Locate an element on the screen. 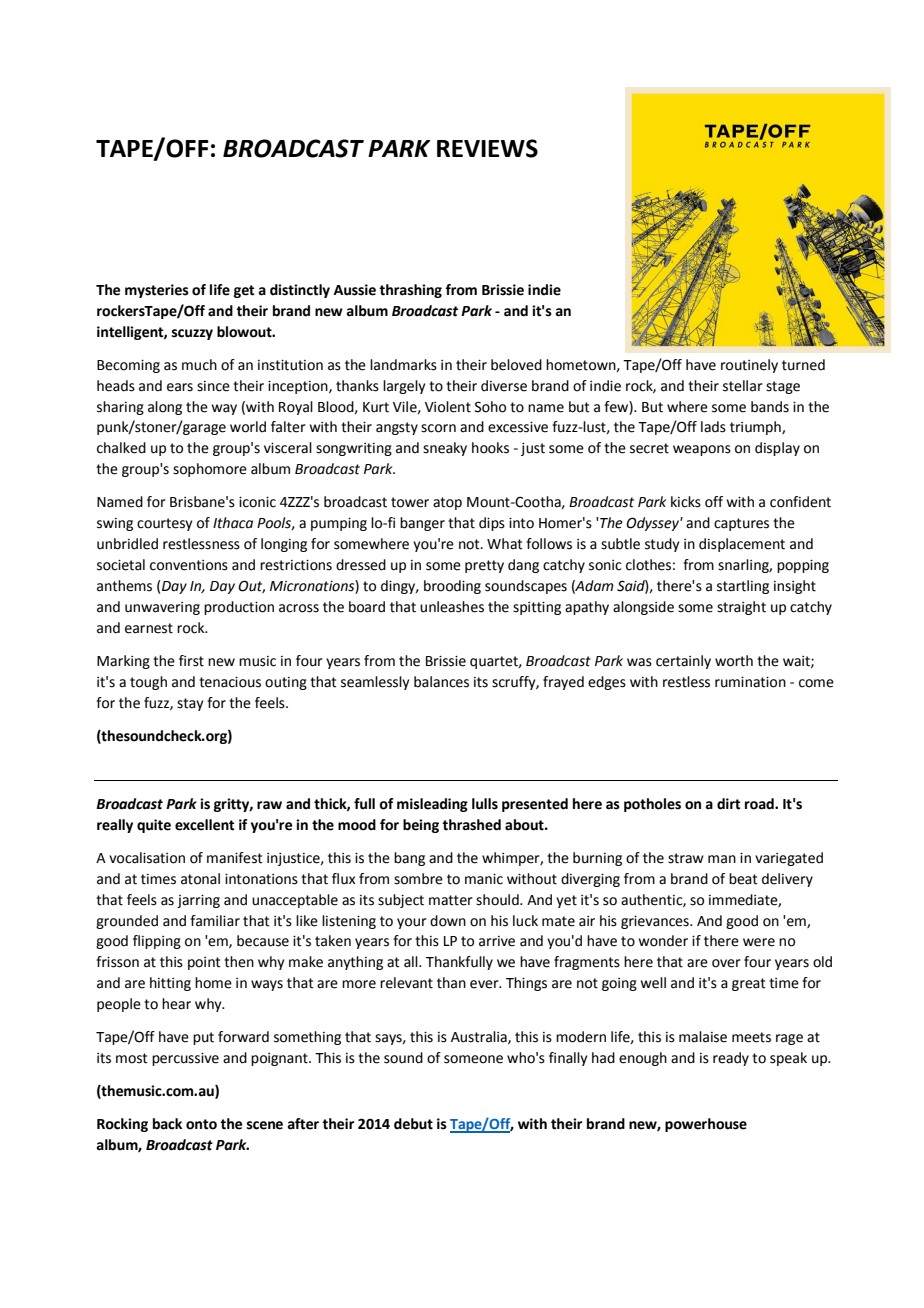 The width and height of the screenshot is (924, 1308). first is located at coordinates (191, 661).
